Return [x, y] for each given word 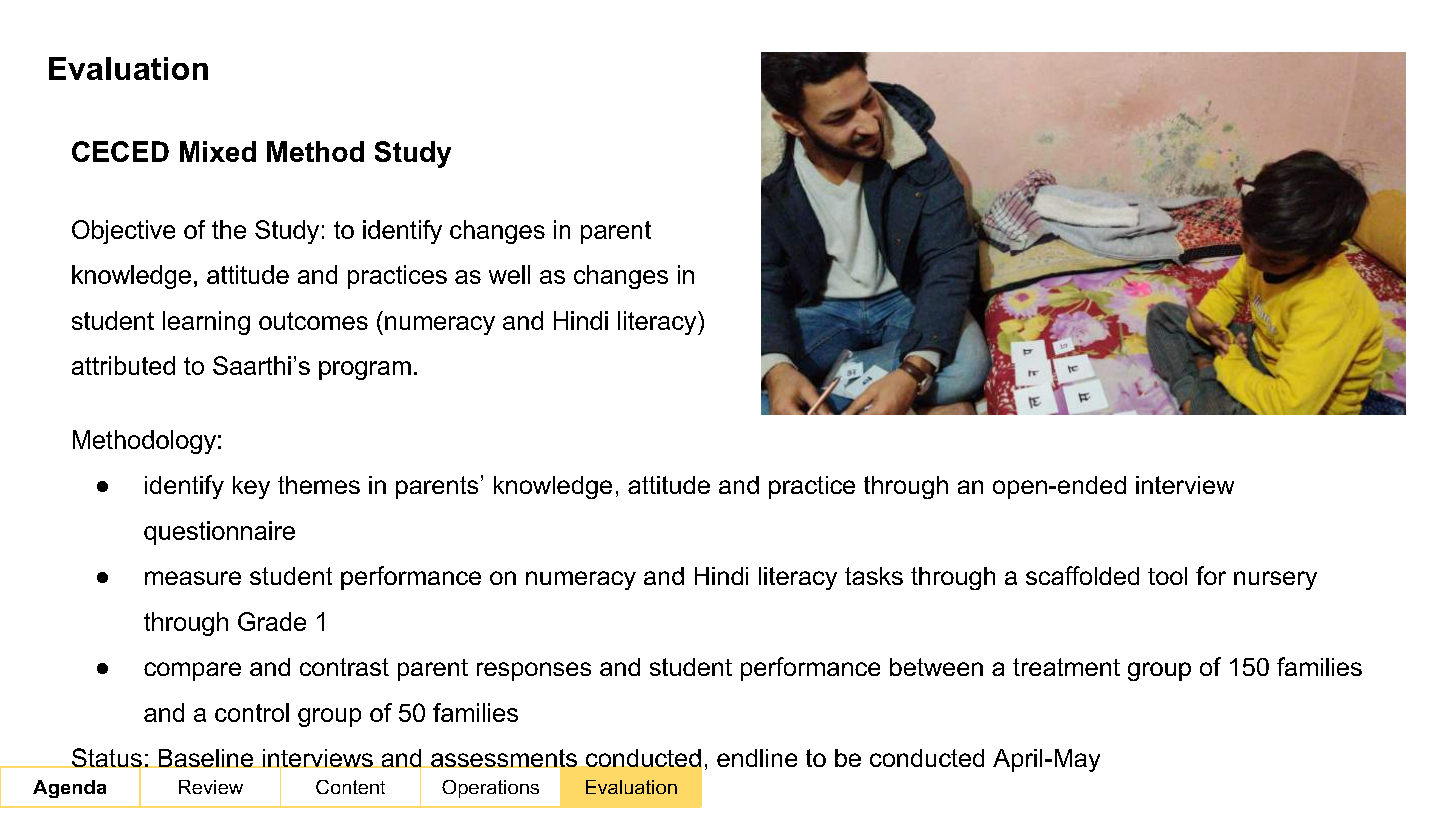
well [509, 274]
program [365, 370]
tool [1167, 576]
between [936, 667]
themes [319, 485]
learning [206, 323]
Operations [490, 789]
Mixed [218, 151]
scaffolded [1082, 575]
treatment [1066, 667]
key [251, 487]
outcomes [313, 321]
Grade [272, 621]
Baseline [206, 758]
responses [534, 671]
